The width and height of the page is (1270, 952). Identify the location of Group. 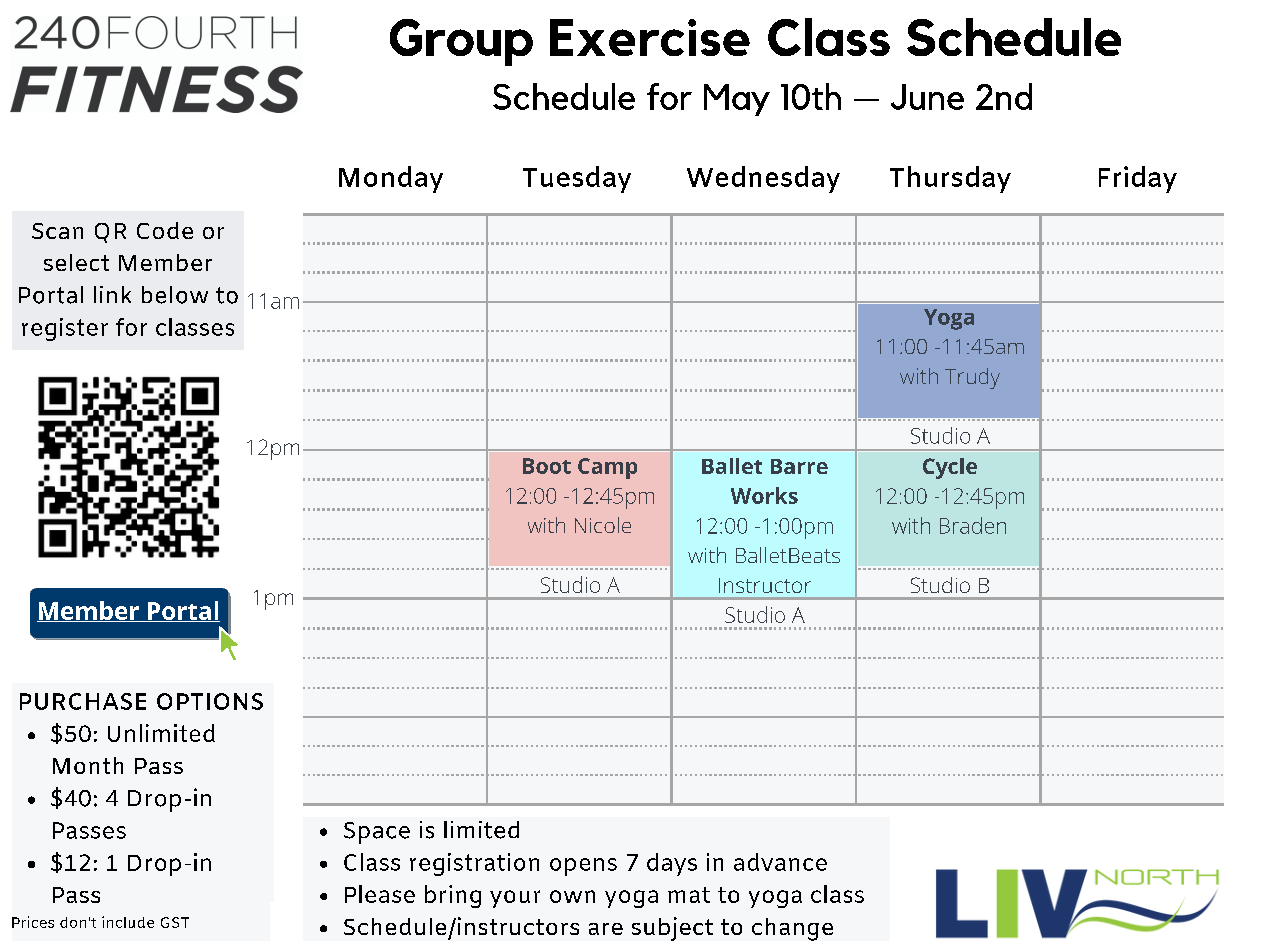
(461, 42).
